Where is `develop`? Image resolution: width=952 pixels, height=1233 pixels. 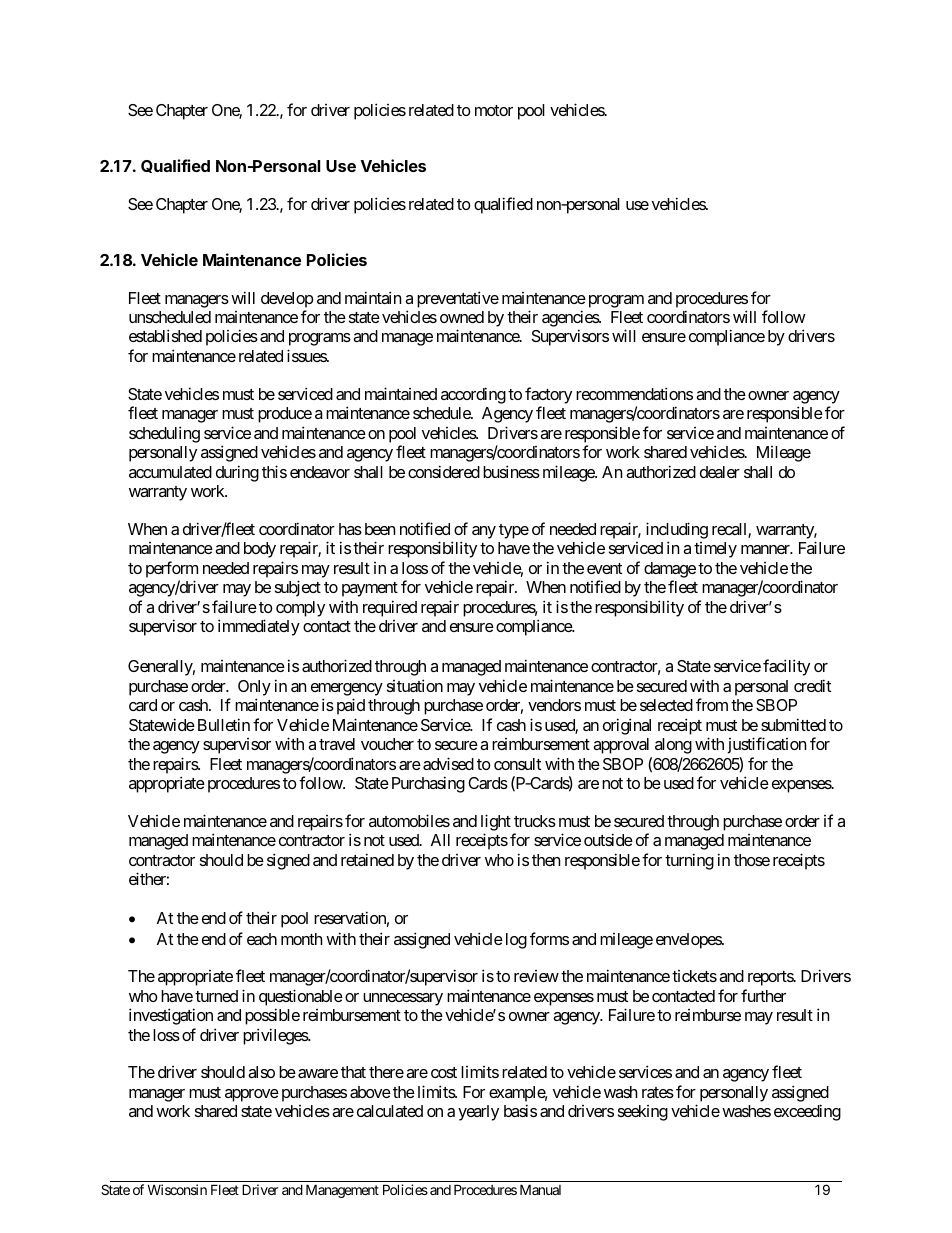 develop is located at coordinates (287, 300).
